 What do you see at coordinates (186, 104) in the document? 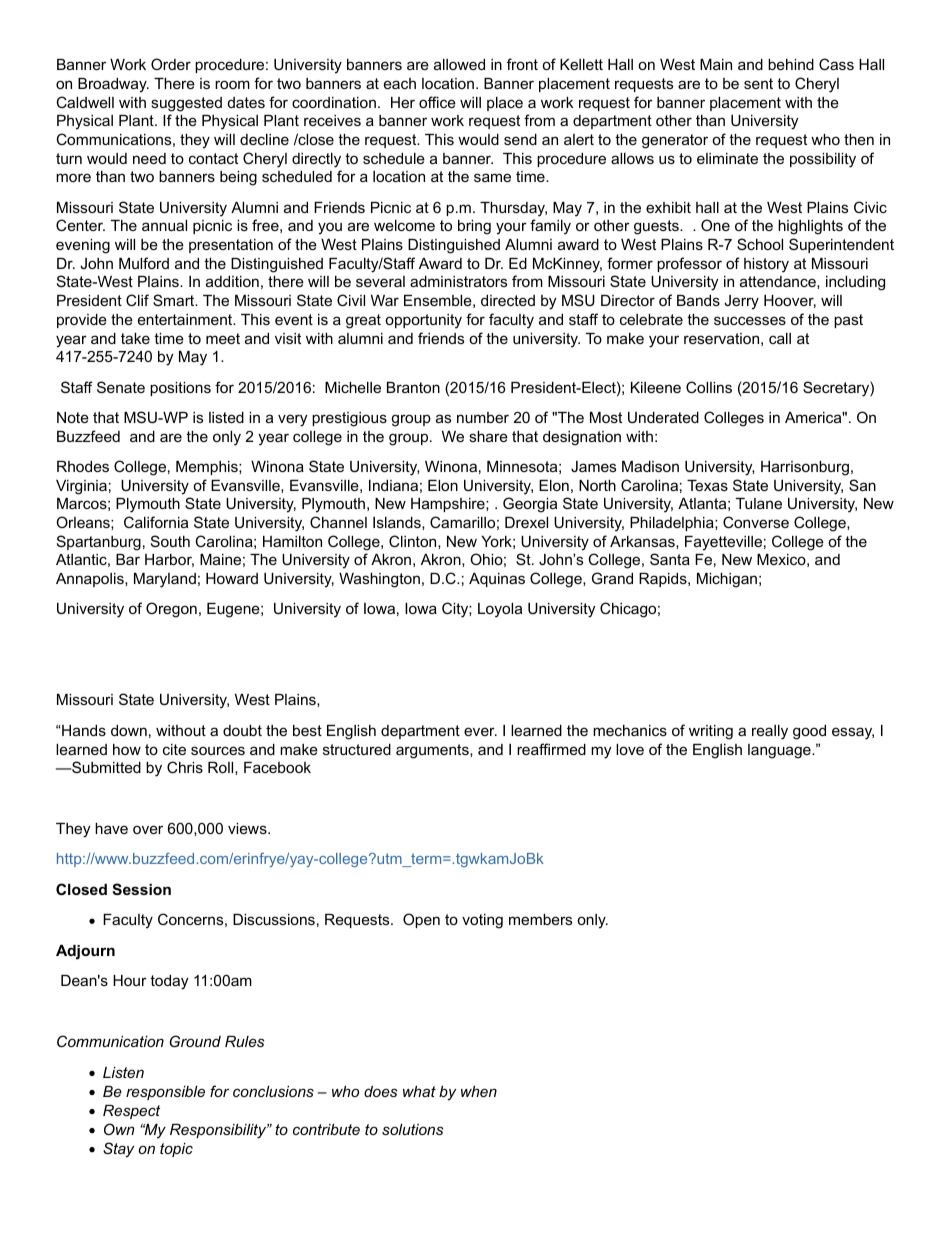
I see `suggested` at bounding box center [186, 104].
